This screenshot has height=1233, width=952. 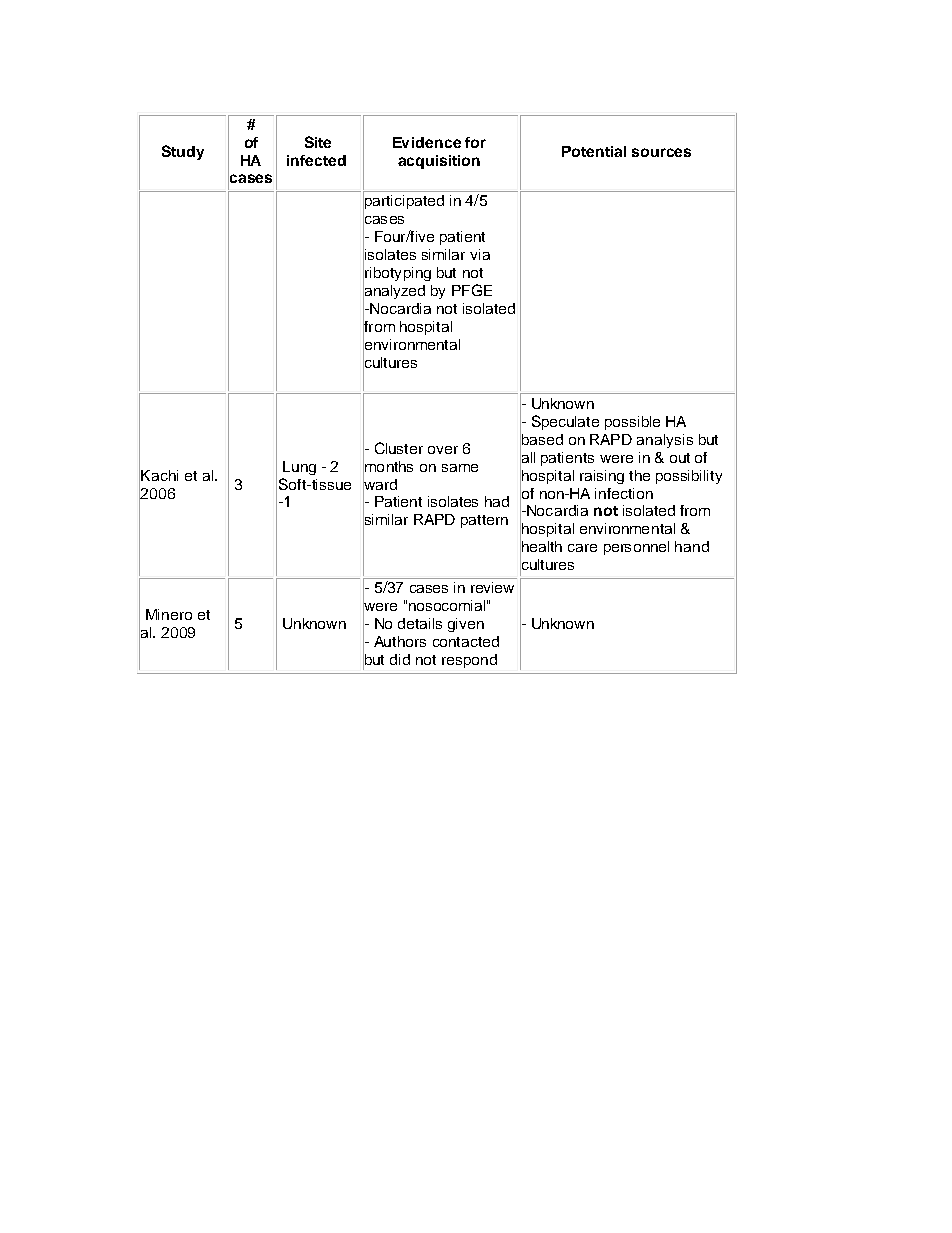 I want to click on sources, so click(x=661, y=152).
